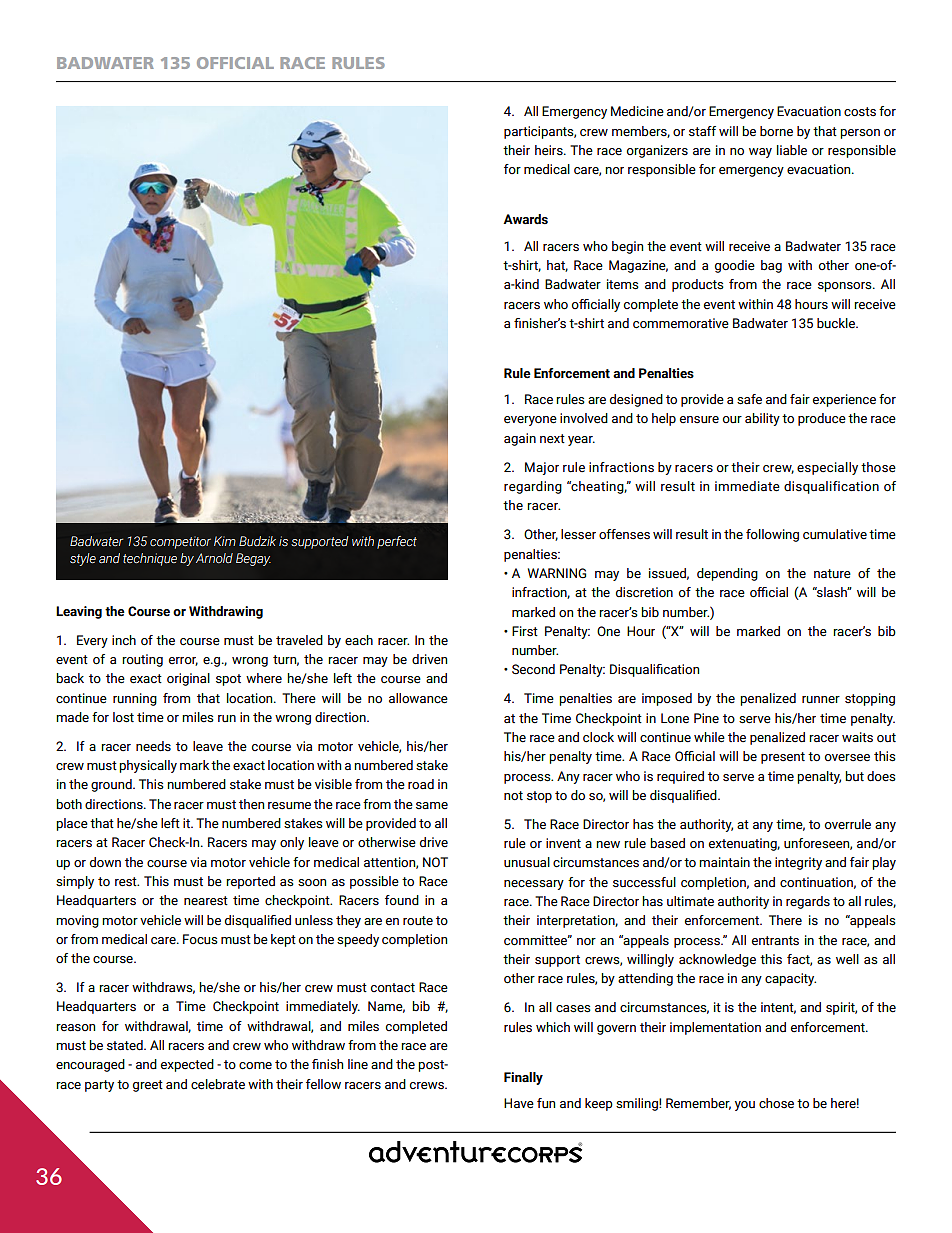  I want to click on competitor, so click(180, 542).
